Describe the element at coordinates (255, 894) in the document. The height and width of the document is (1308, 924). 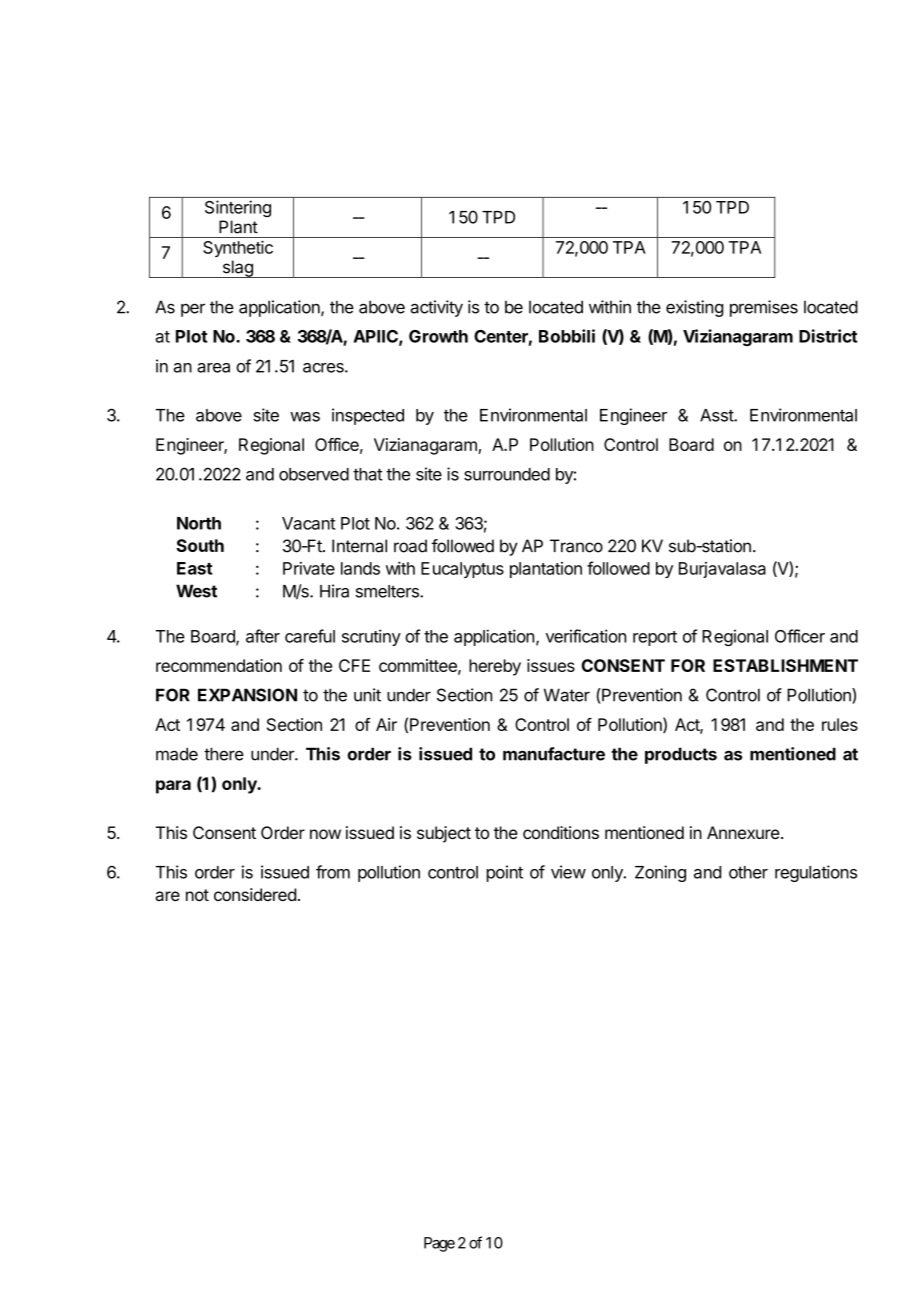
I see `considered` at that location.
